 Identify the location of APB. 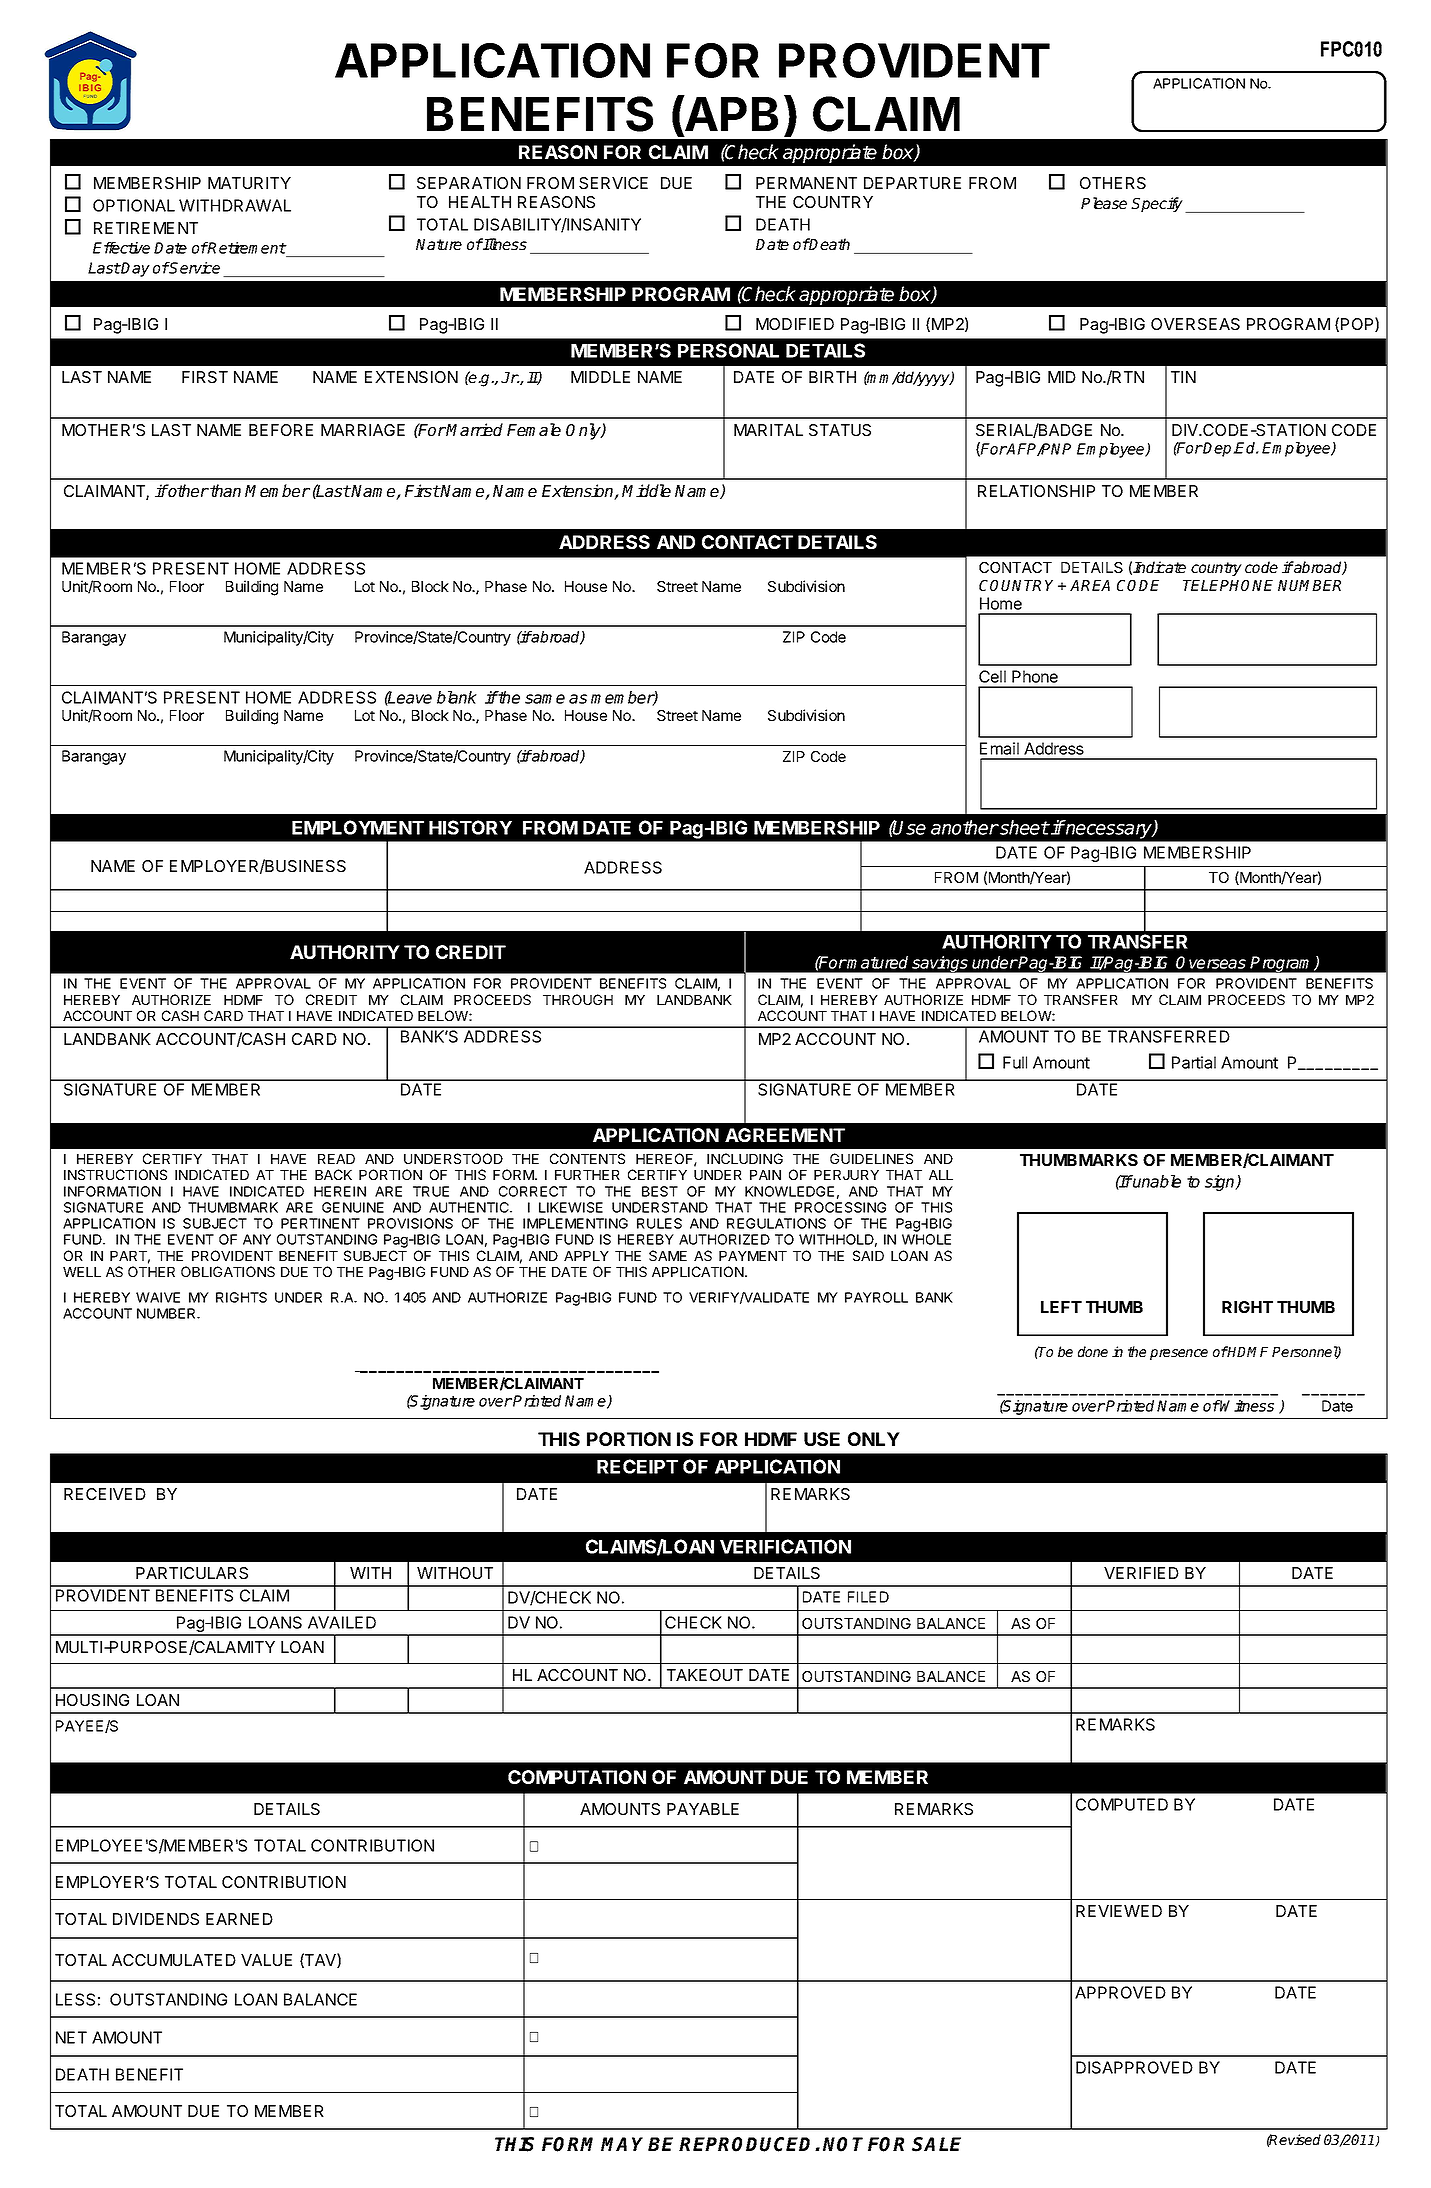
(730, 113).
